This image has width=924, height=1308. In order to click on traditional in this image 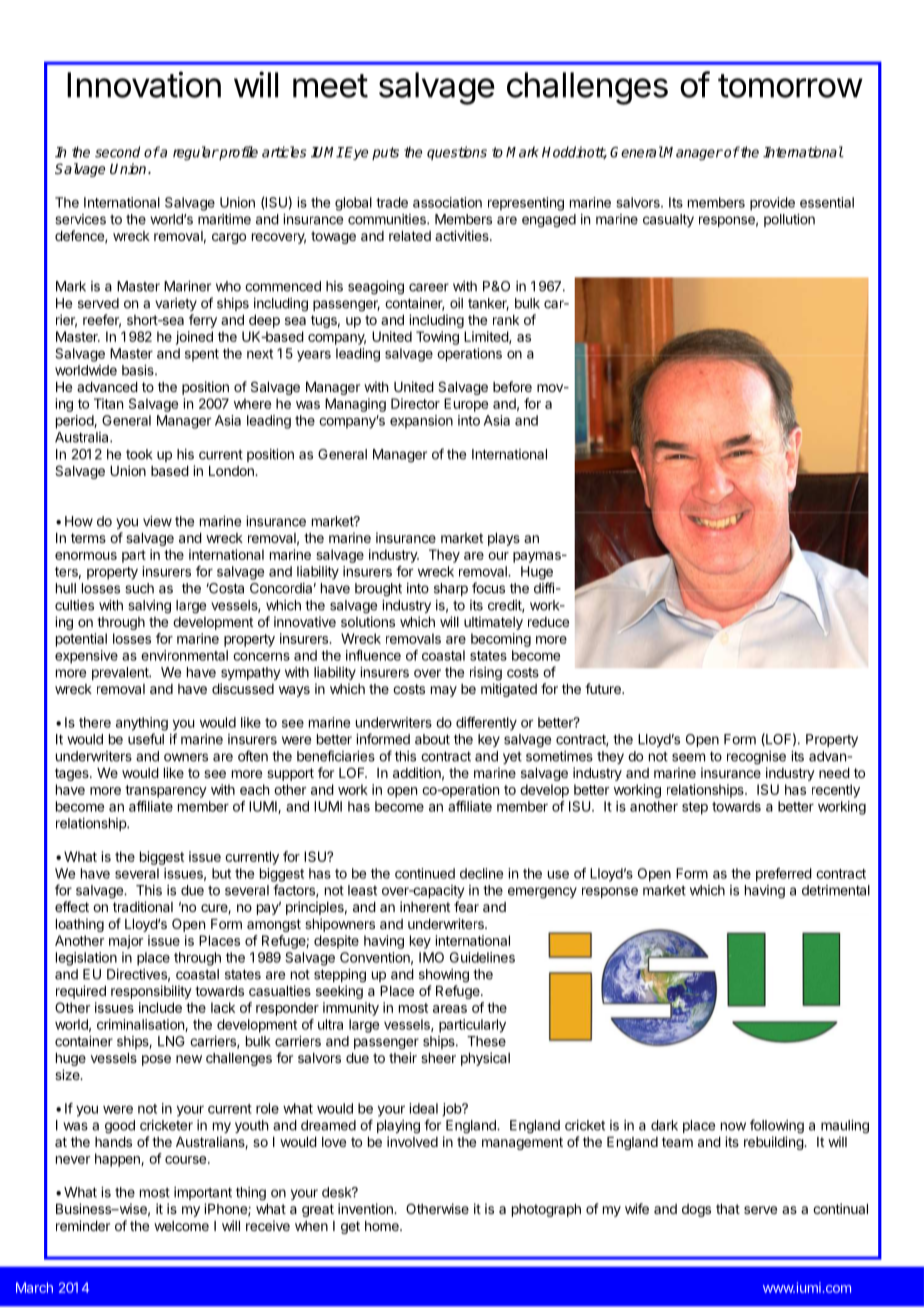, I will do `click(143, 906)`.
